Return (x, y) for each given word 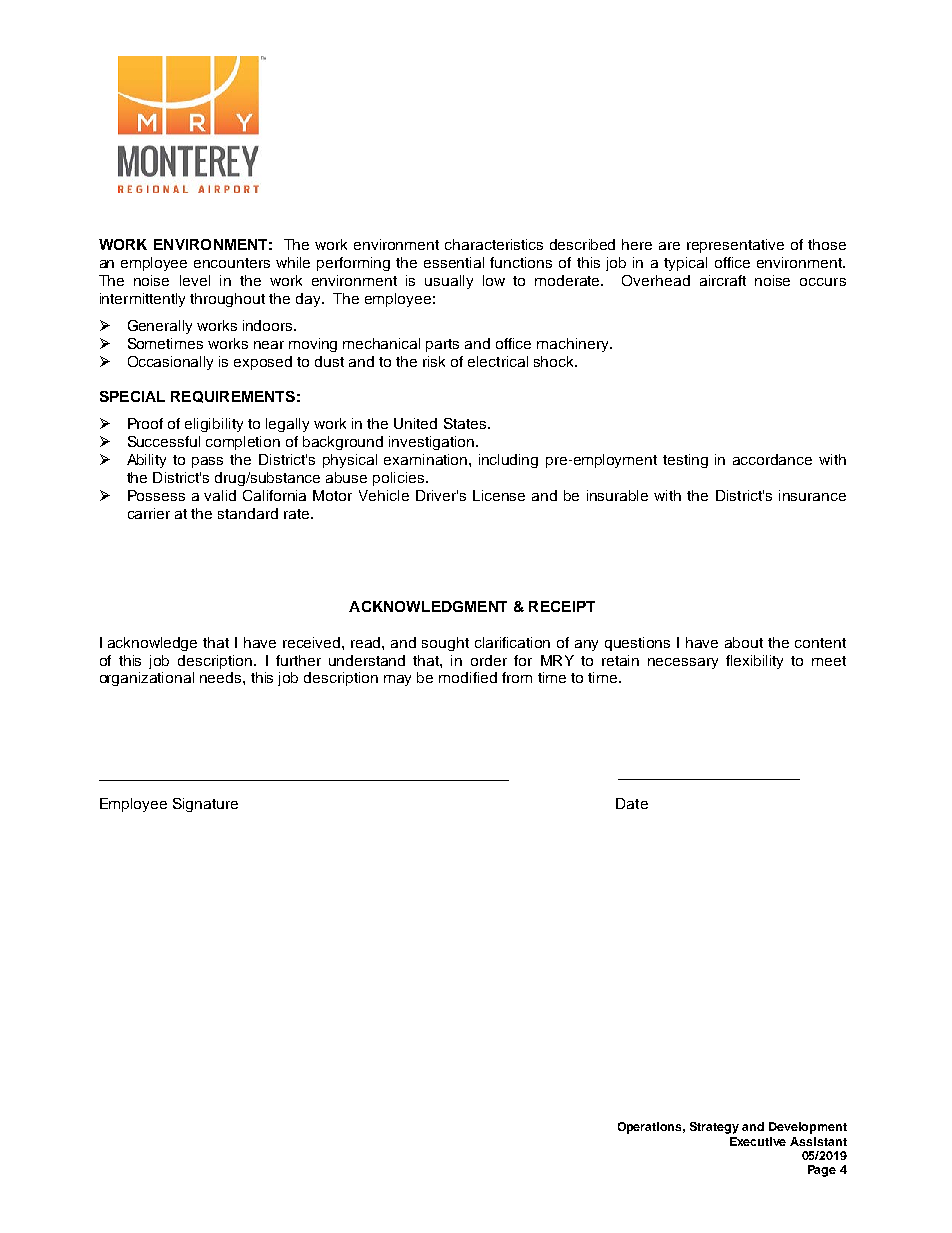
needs (222, 677)
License (499, 495)
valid (220, 495)
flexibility (754, 662)
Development (808, 1128)
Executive (758, 1141)
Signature (205, 805)
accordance (772, 459)
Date (632, 803)
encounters (232, 263)
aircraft (723, 280)
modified (468, 677)
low (494, 280)
